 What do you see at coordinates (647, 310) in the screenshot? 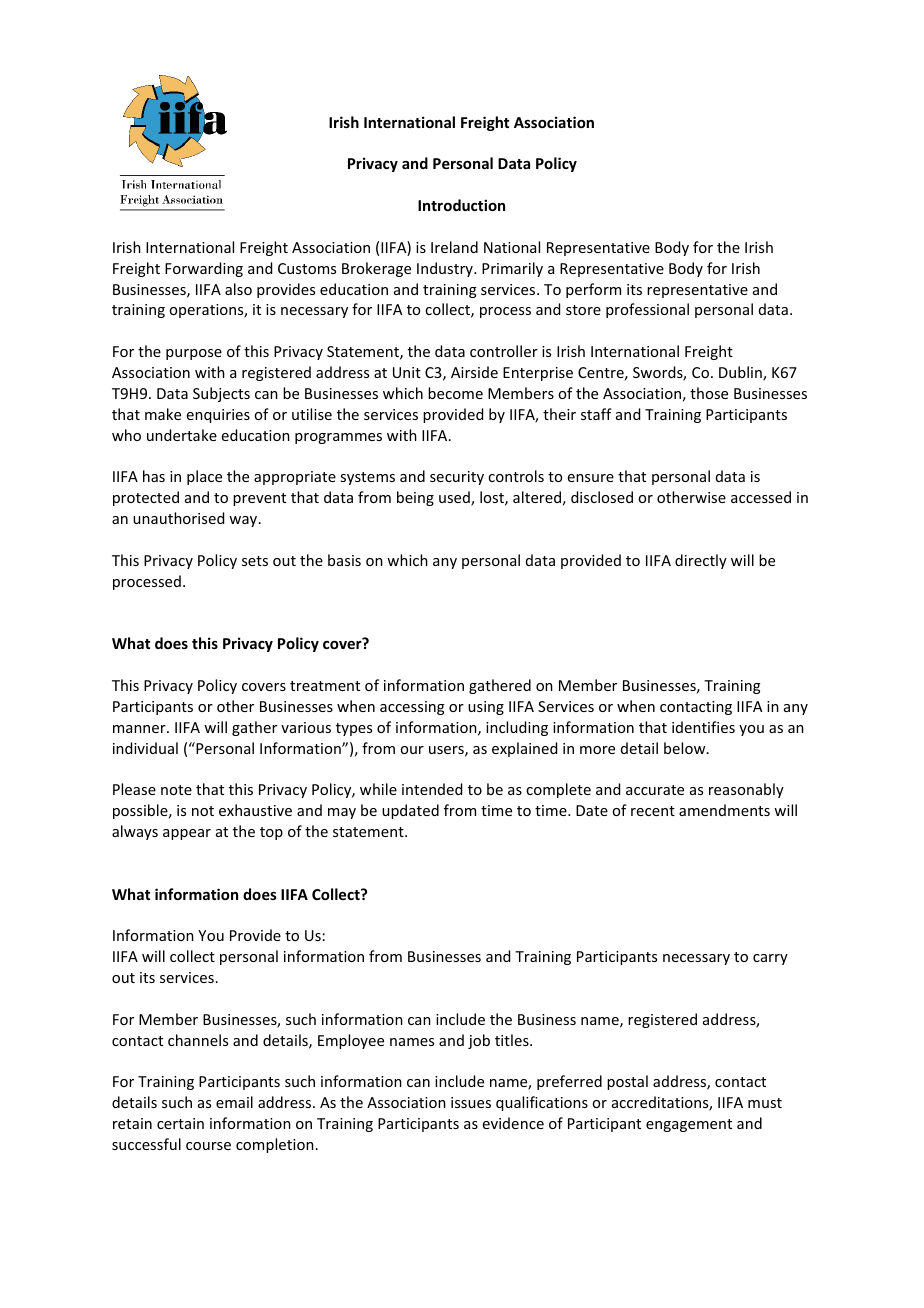
I see `professional` at bounding box center [647, 310].
